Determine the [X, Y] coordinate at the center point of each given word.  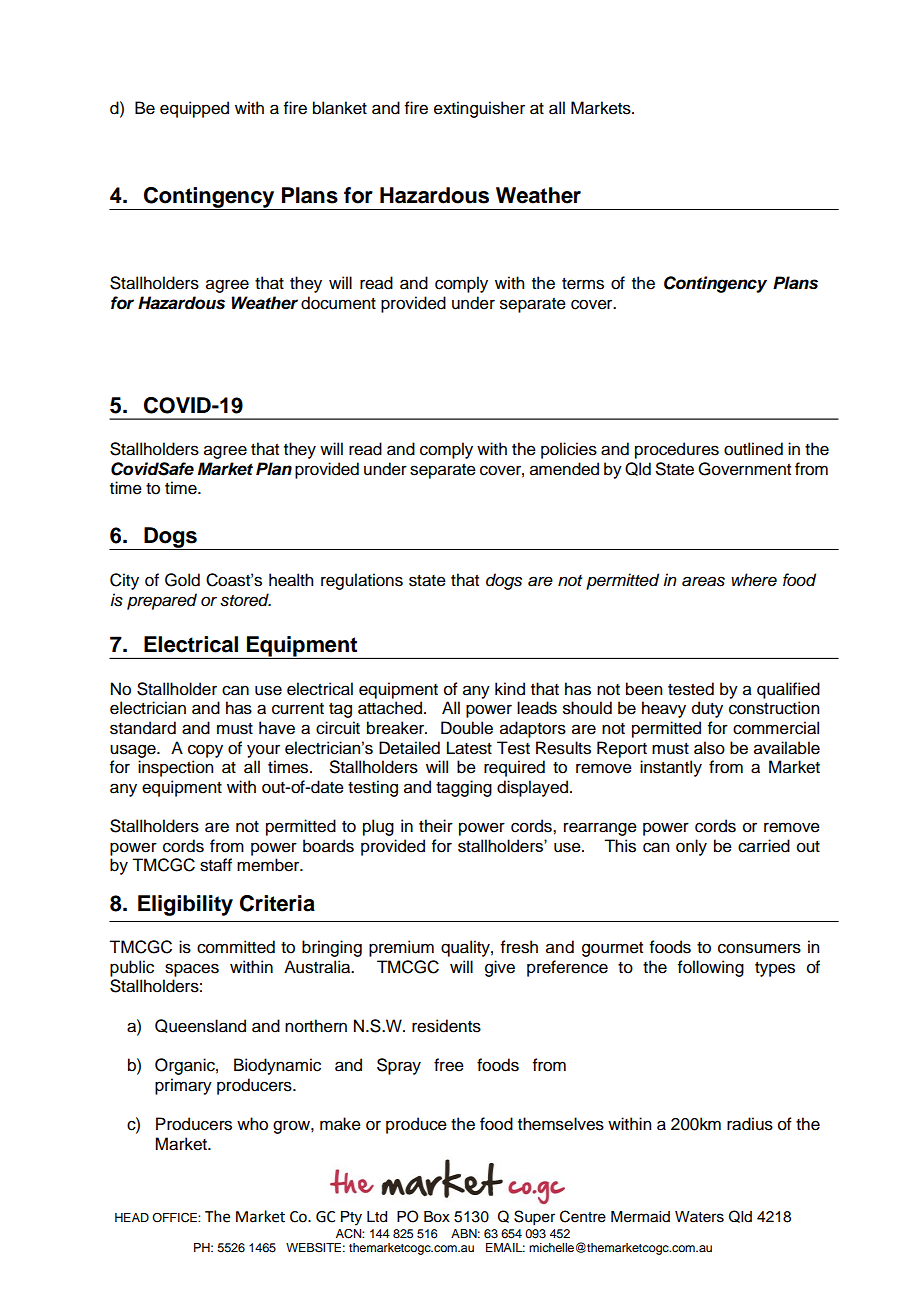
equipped [194, 109]
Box [437, 1217]
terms [583, 284]
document [338, 303]
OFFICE [175, 1218]
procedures [677, 450]
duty [707, 709]
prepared [162, 601]
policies [569, 450]
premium [401, 948]
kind [510, 689]
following [711, 968]
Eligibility [185, 905]
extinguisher [479, 109]
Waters [699, 1217]
